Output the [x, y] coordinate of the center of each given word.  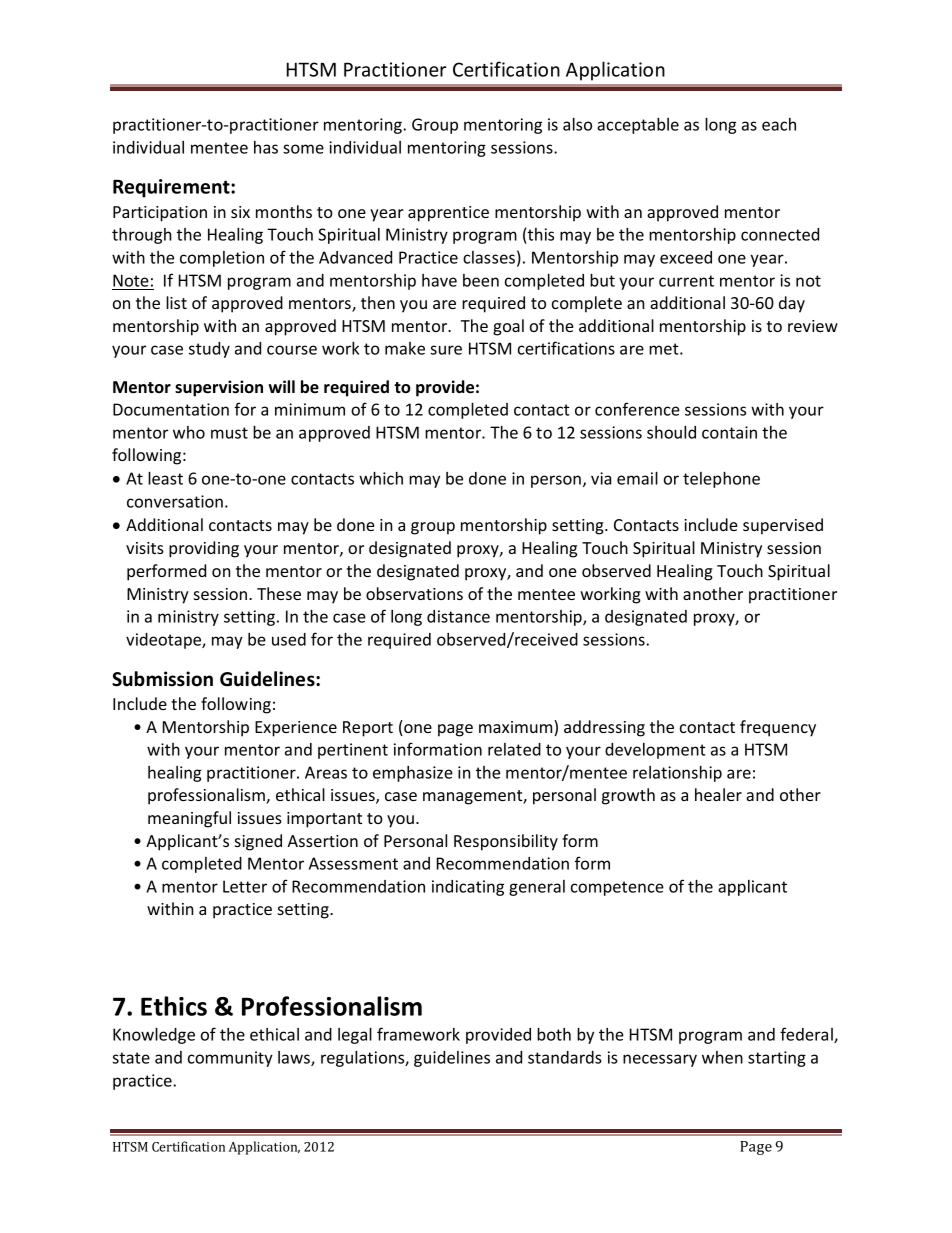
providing [204, 549]
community [230, 1059]
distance [458, 616]
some [303, 149]
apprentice [448, 214]
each [779, 124]
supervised [783, 526]
